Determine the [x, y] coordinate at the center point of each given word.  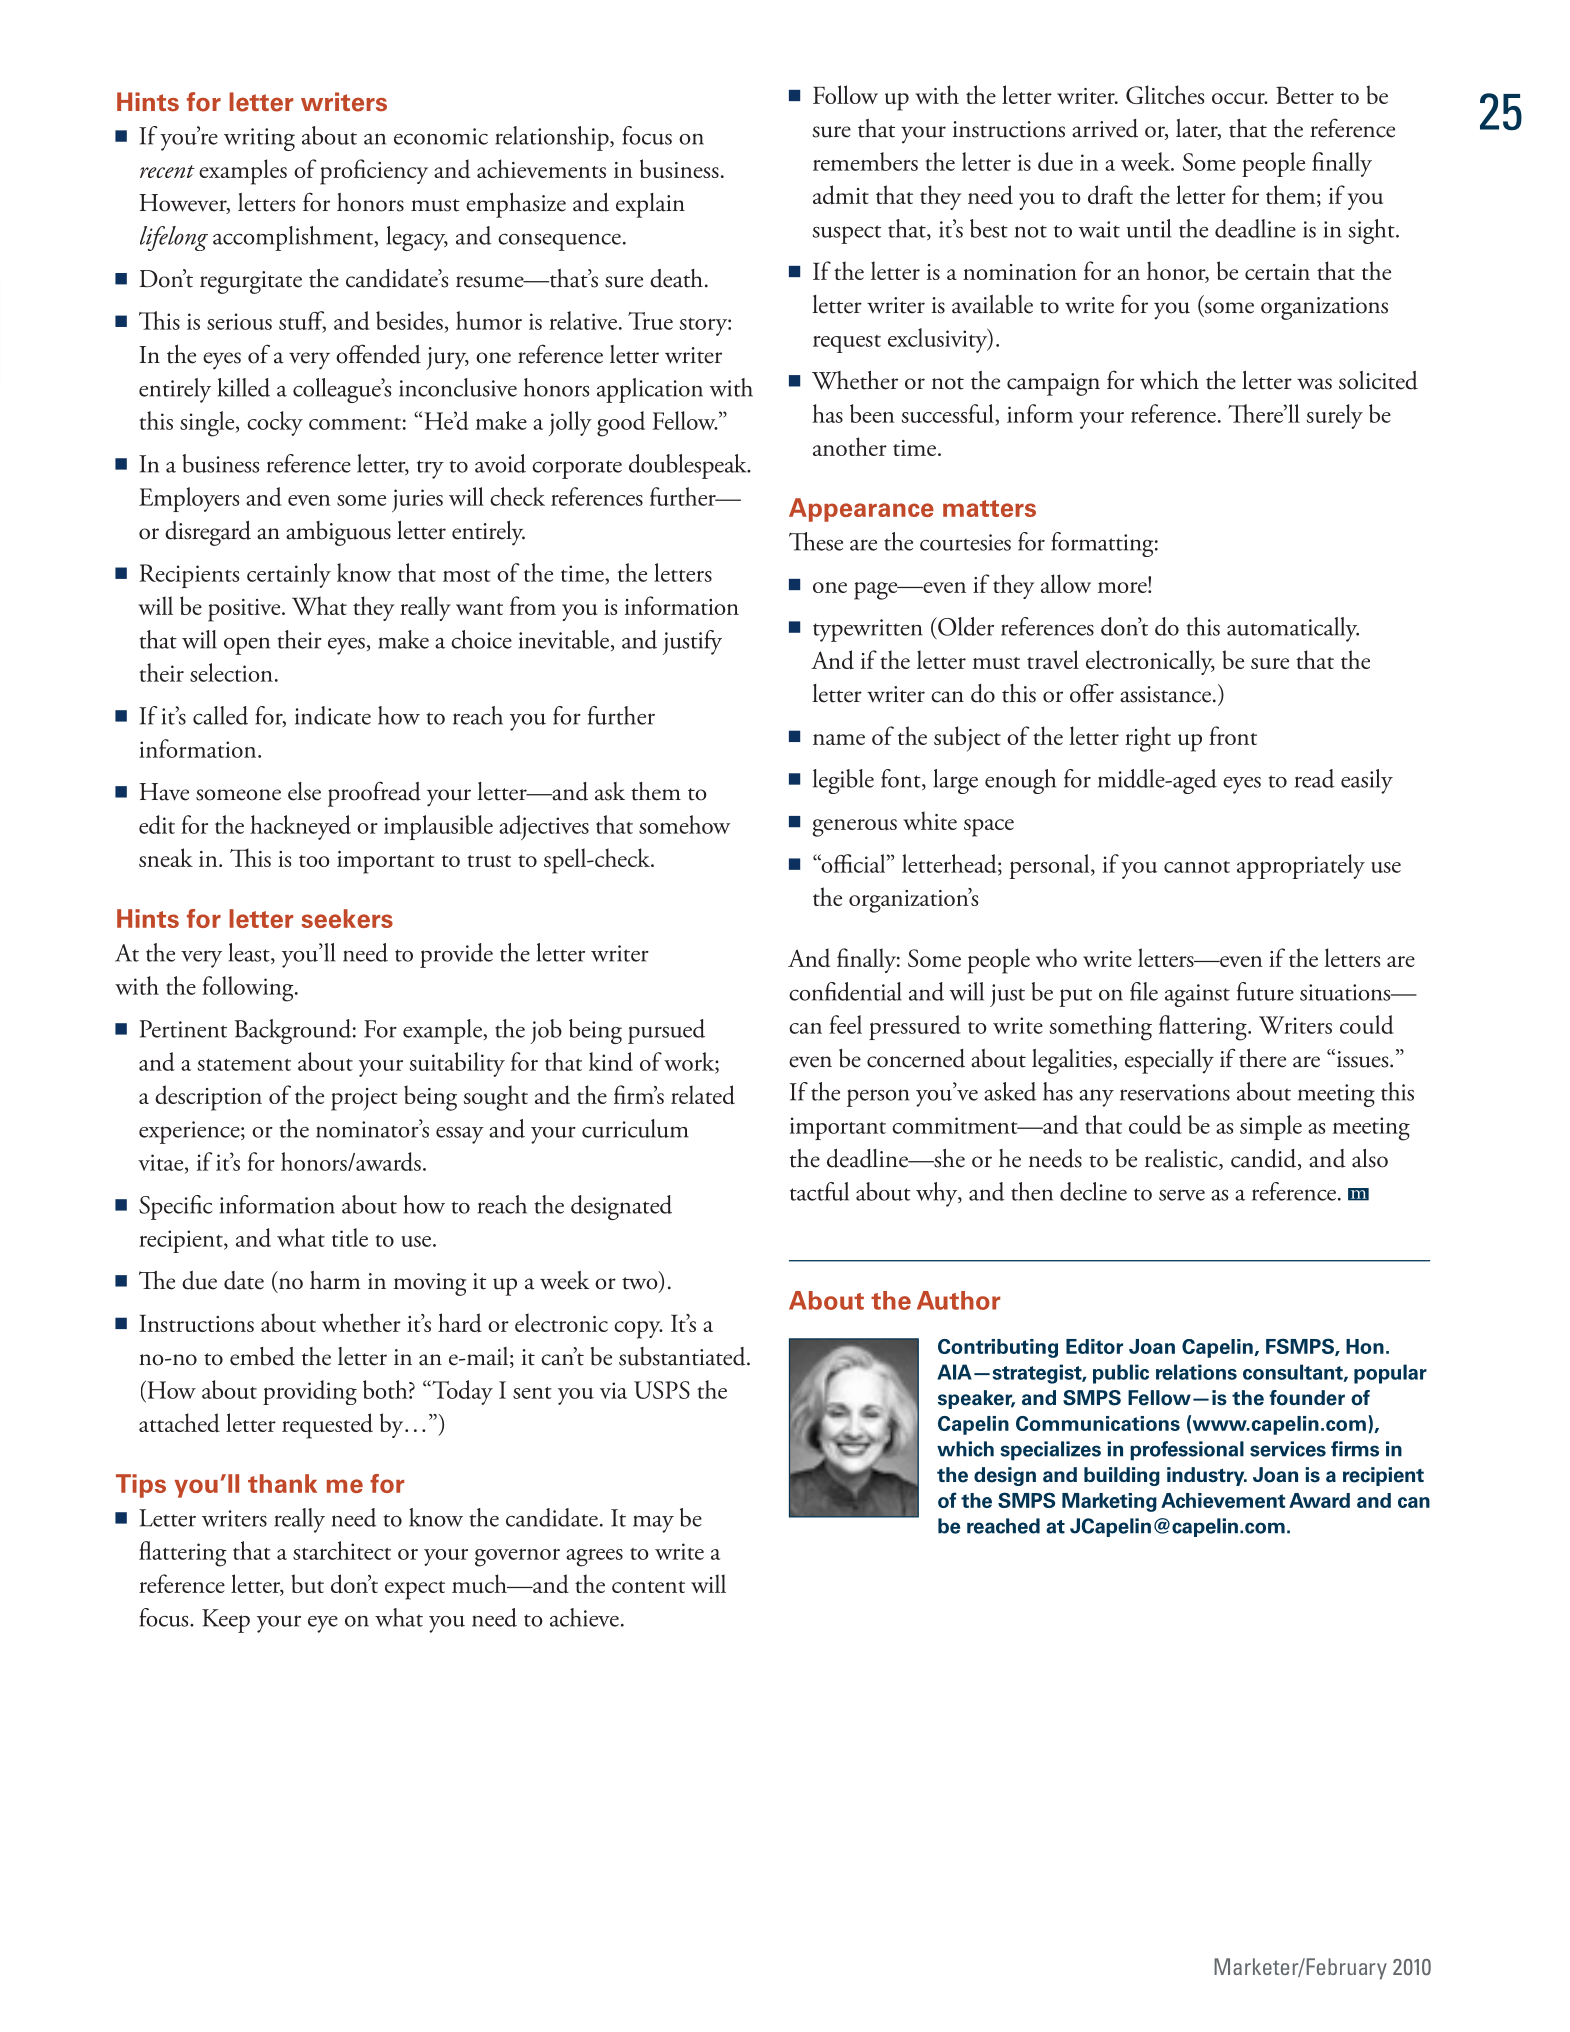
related [703, 1095]
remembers [865, 161]
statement [244, 1065]
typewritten [867, 630]
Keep [226, 1621]
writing [259, 139]
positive [245, 610]
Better [1305, 95]
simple [1271, 1127]
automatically [1293, 629]
